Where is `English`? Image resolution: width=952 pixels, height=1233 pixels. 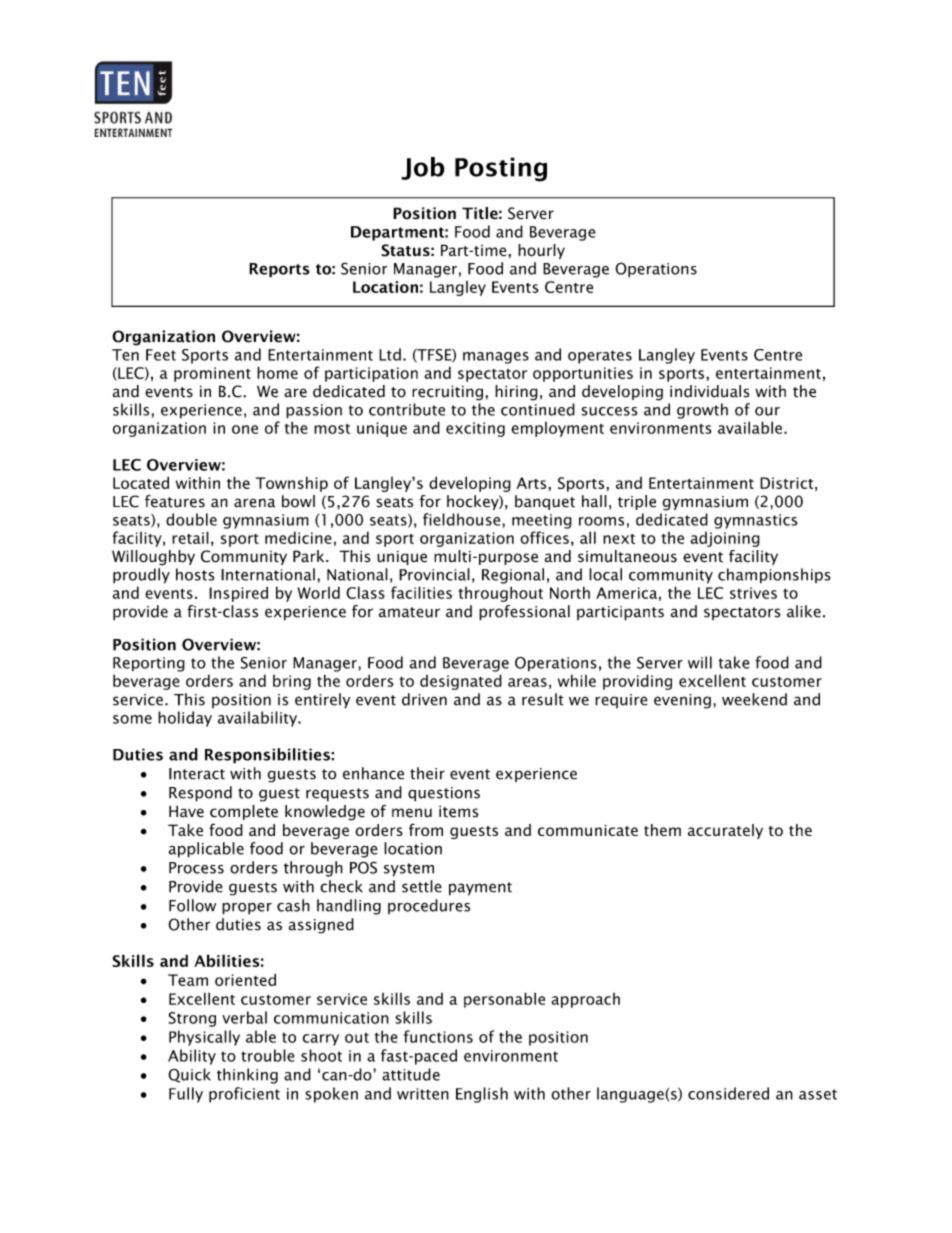
English is located at coordinates (482, 1095).
